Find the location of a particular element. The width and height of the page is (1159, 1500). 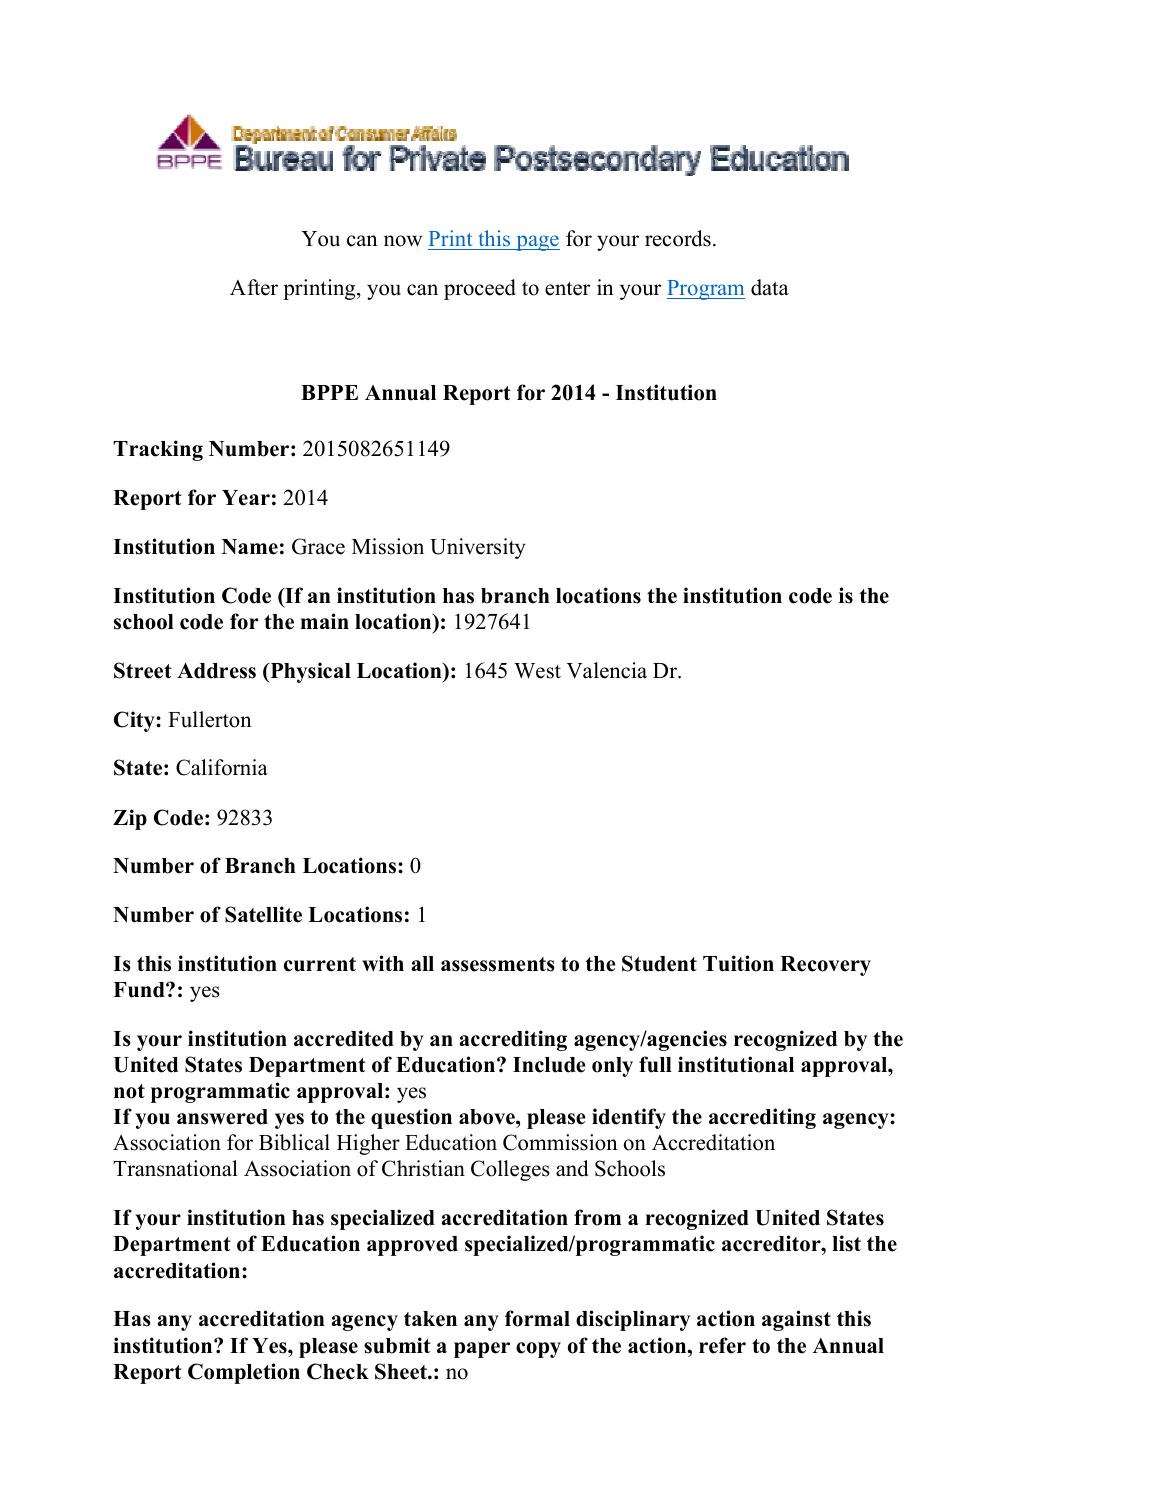

identify is located at coordinates (629, 1118).
